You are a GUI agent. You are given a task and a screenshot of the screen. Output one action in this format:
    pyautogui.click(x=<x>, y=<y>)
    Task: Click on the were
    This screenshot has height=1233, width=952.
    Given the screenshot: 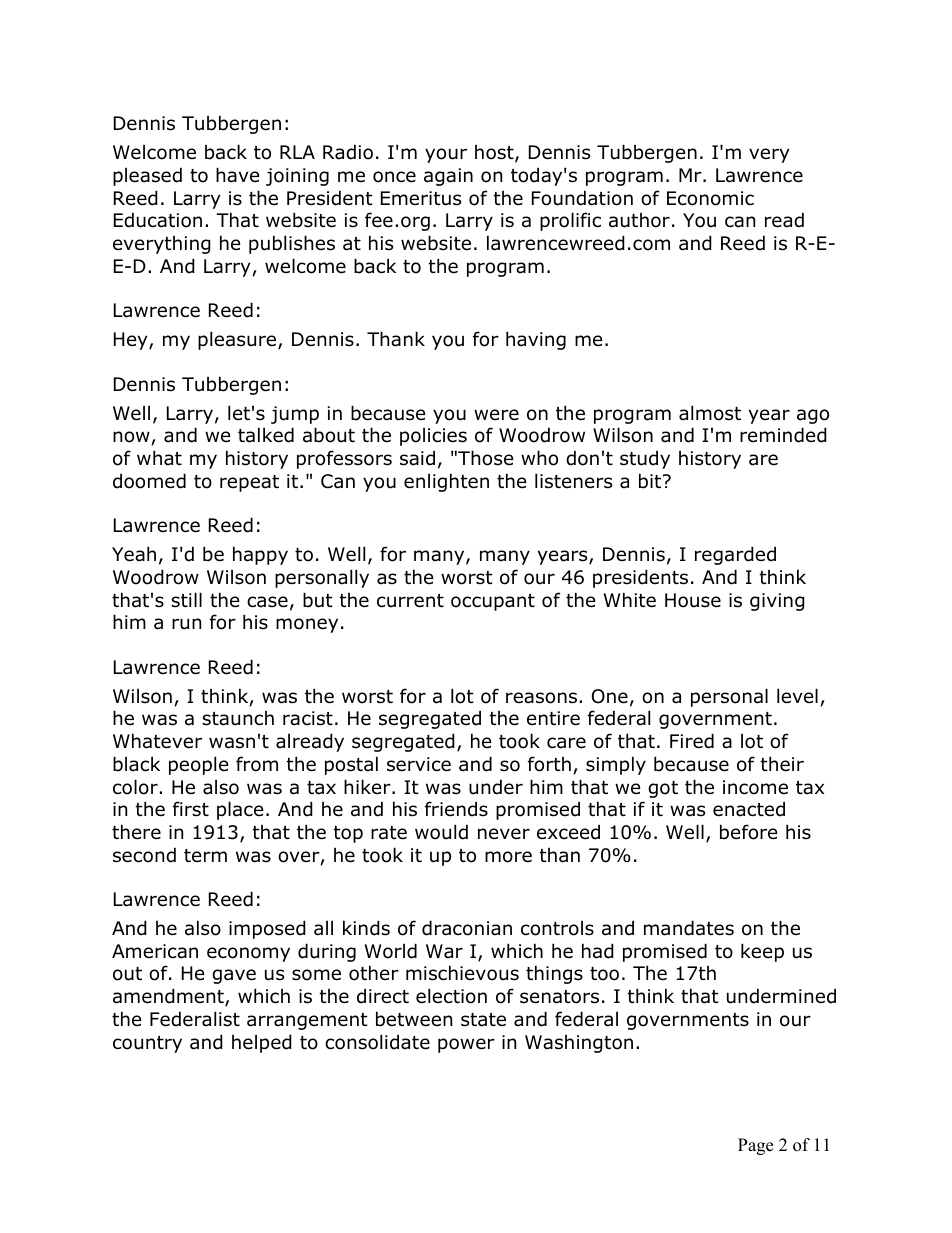 What is the action you would take?
    pyautogui.click(x=496, y=415)
